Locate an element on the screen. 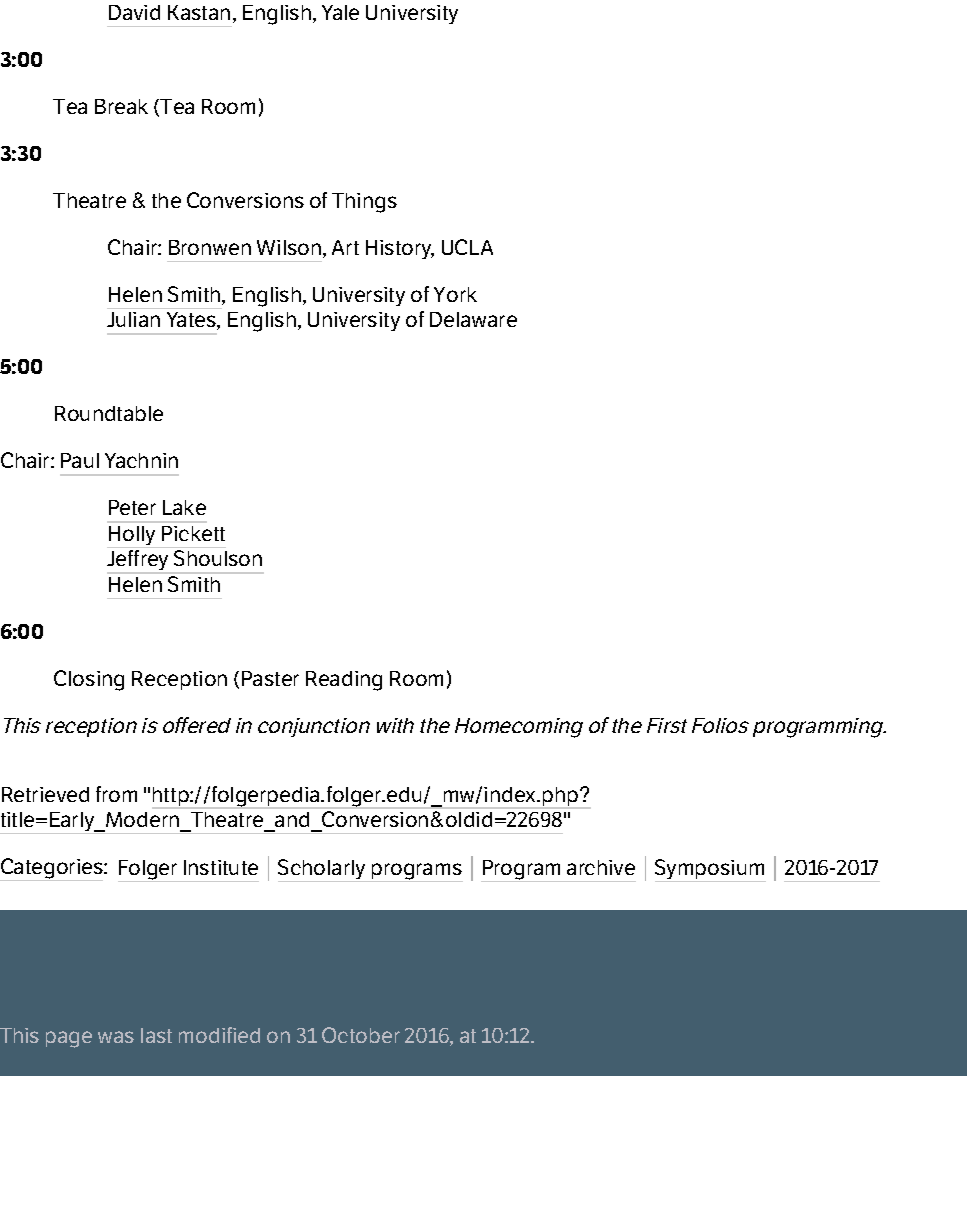 The width and height of the screenshot is (967, 1232). David is located at coordinates (134, 12).
